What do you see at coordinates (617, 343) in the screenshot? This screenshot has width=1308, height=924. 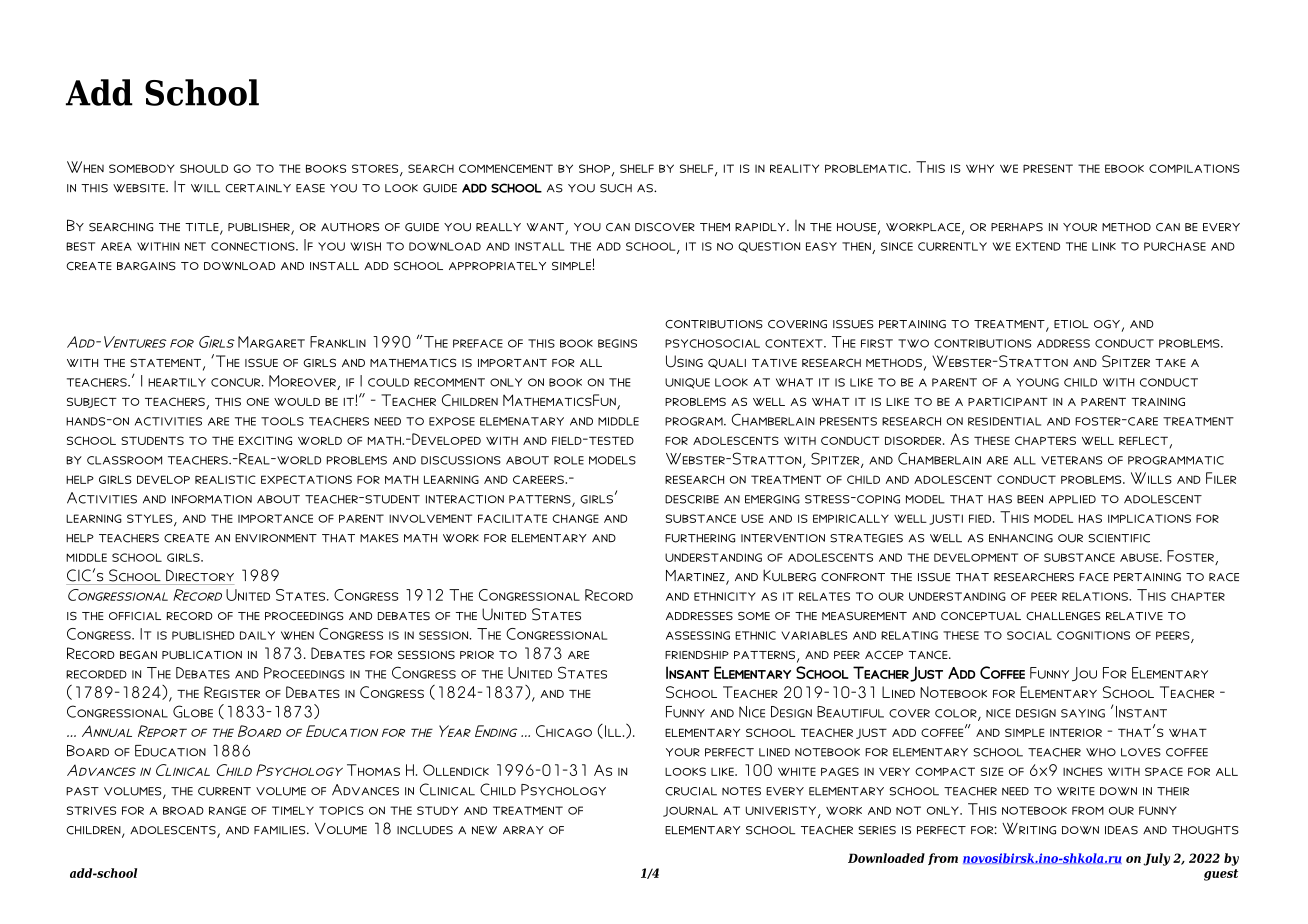 I see `begins` at bounding box center [617, 343].
